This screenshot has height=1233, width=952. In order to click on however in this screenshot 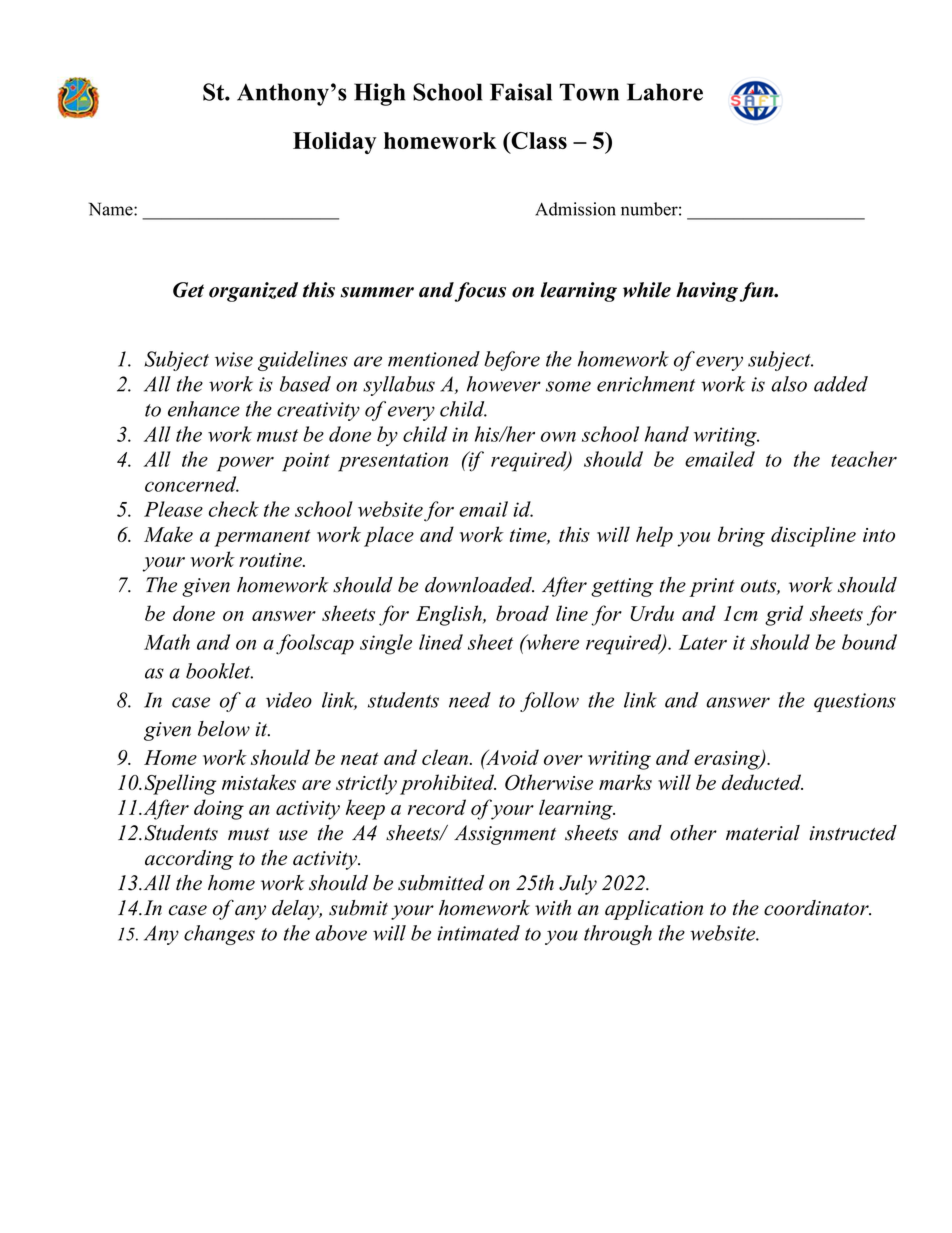, I will do `click(504, 384)`.
